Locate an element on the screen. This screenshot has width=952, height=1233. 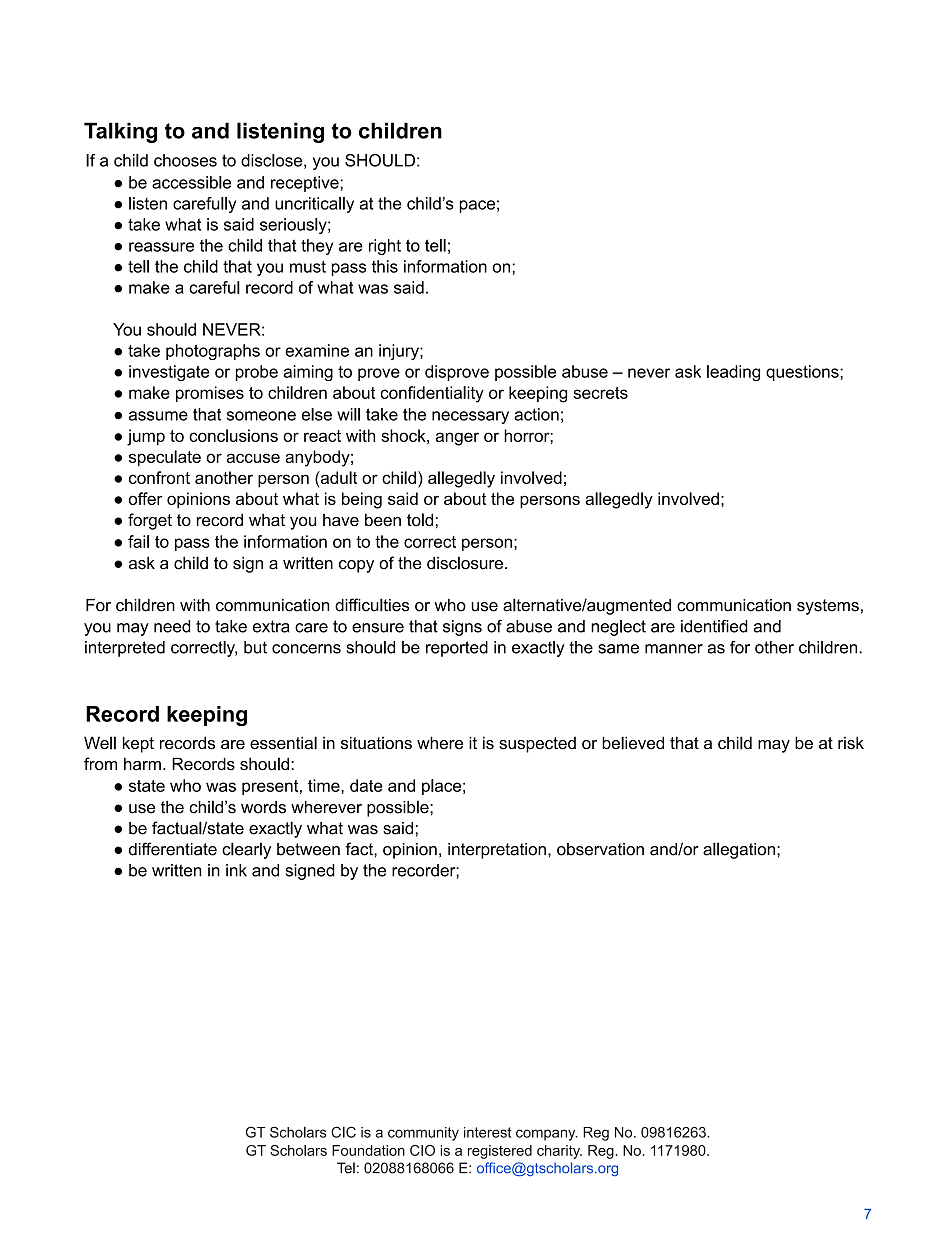
allegation is located at coordinates (739, 850).
